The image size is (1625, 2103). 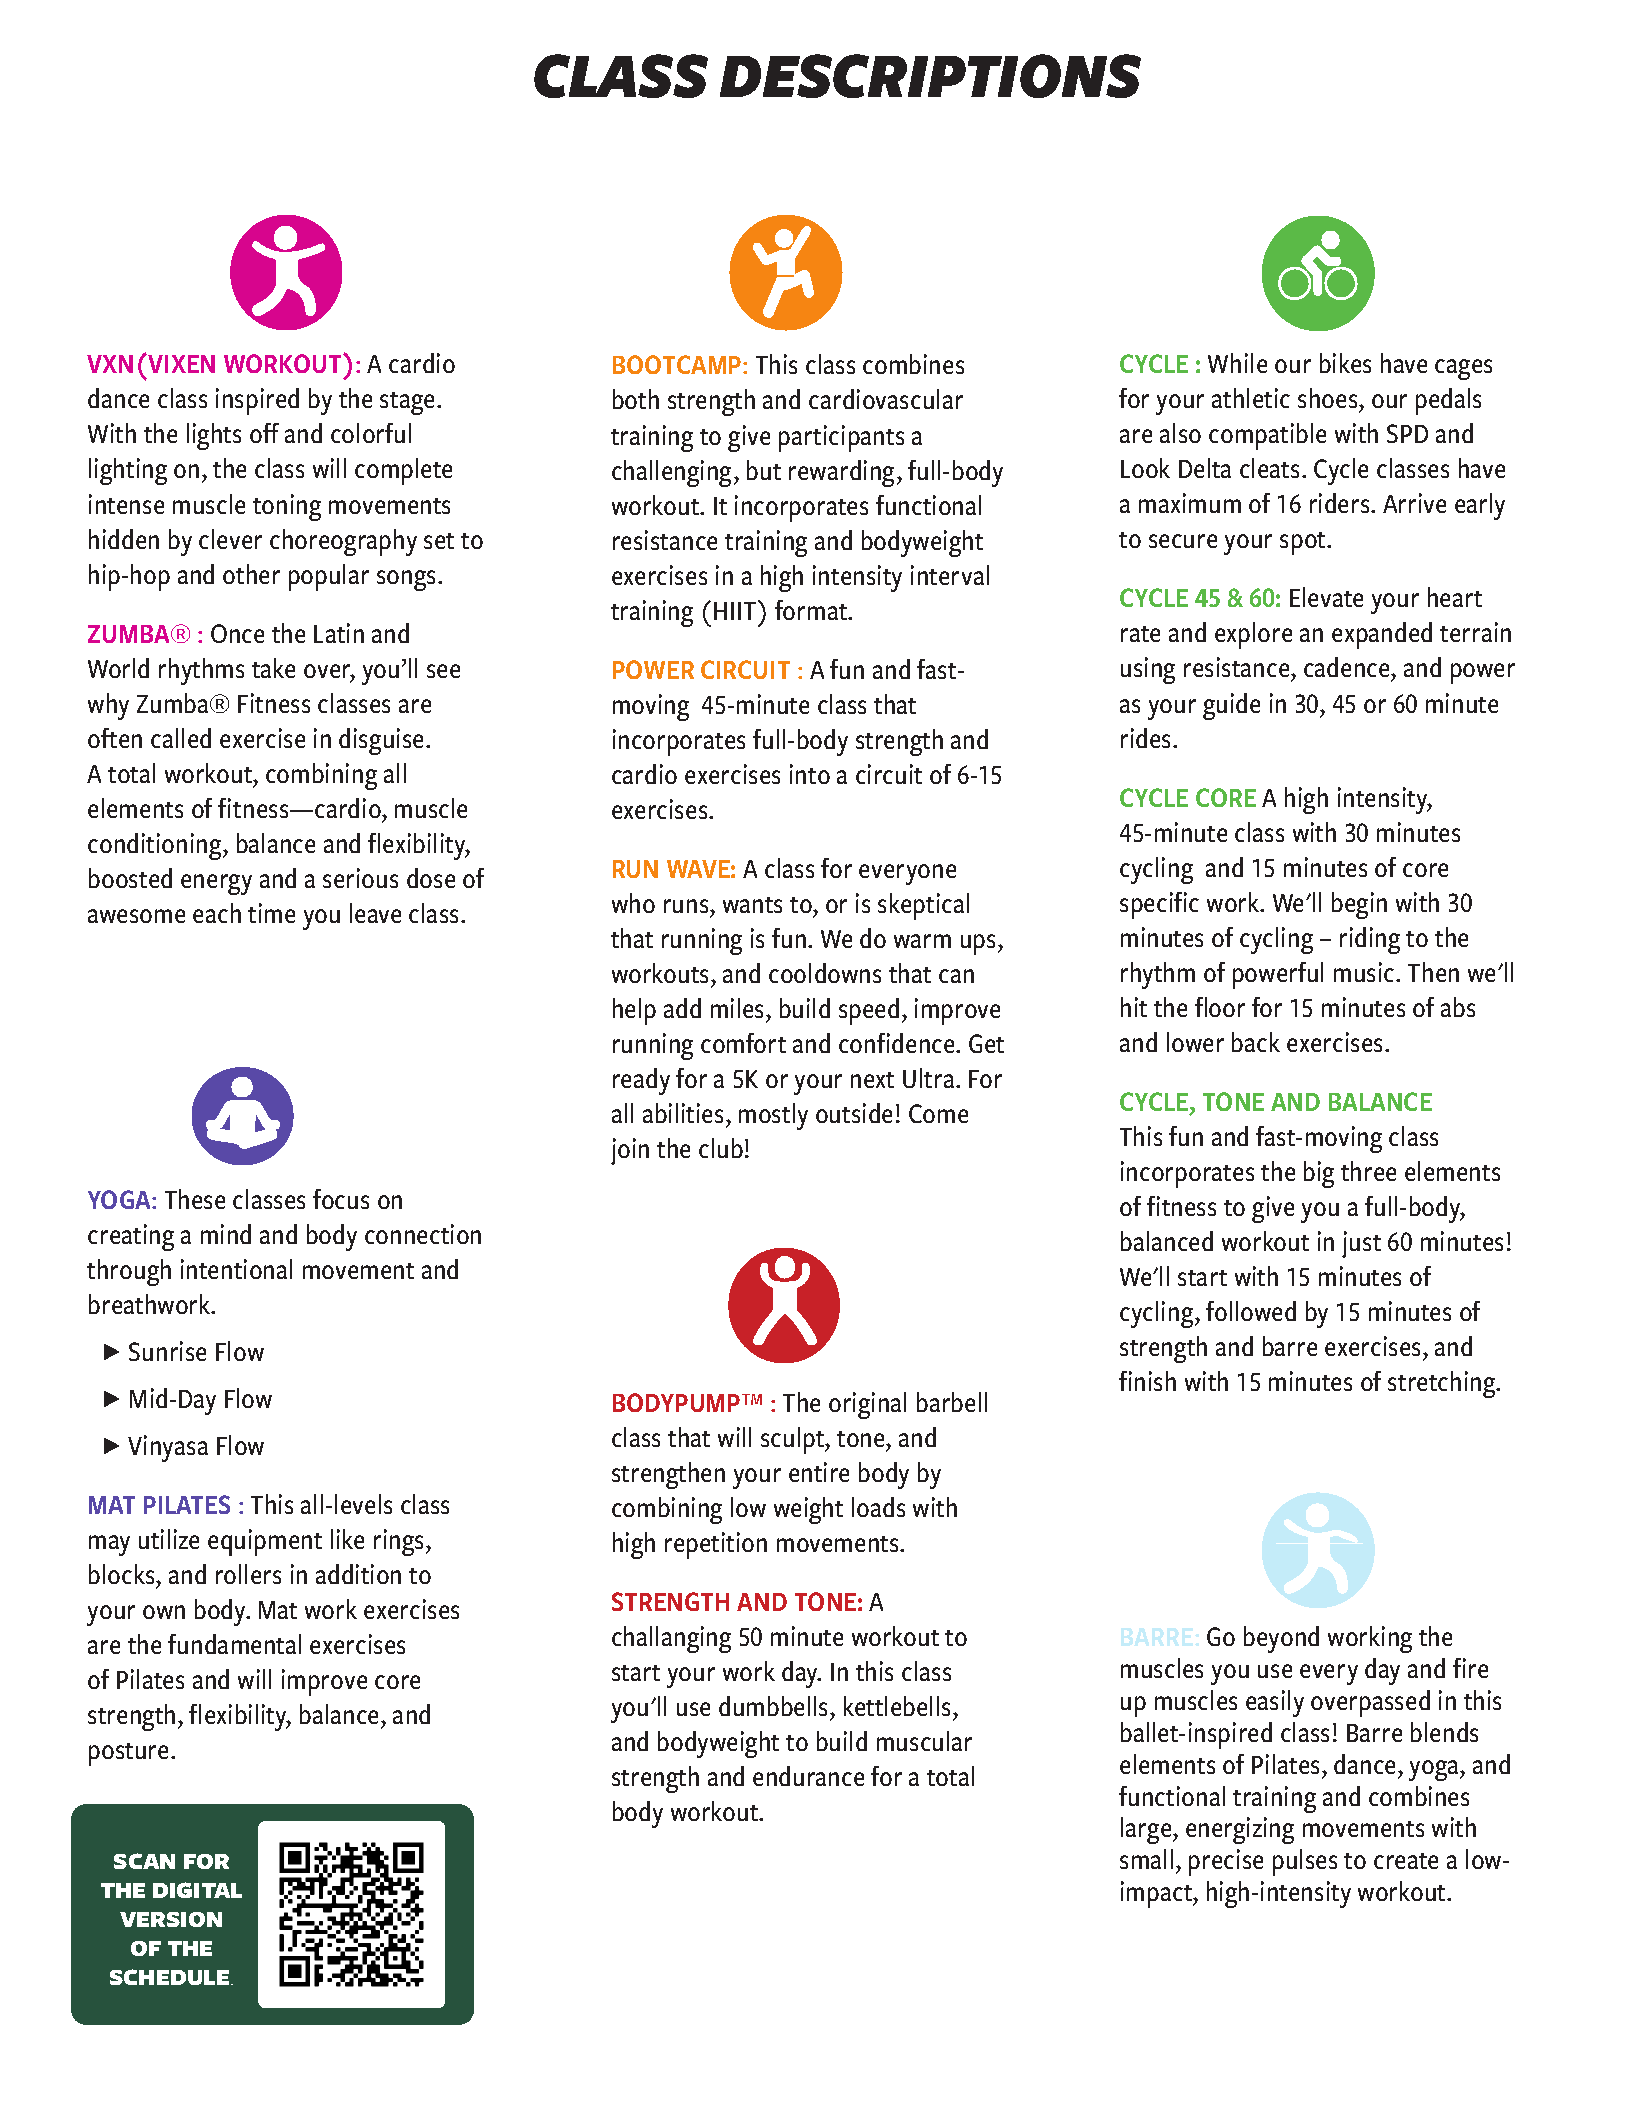 What do you see at coordinates (1305, 1862) in the page?
I see `pulses` at bounding box center [1305, 1862].
